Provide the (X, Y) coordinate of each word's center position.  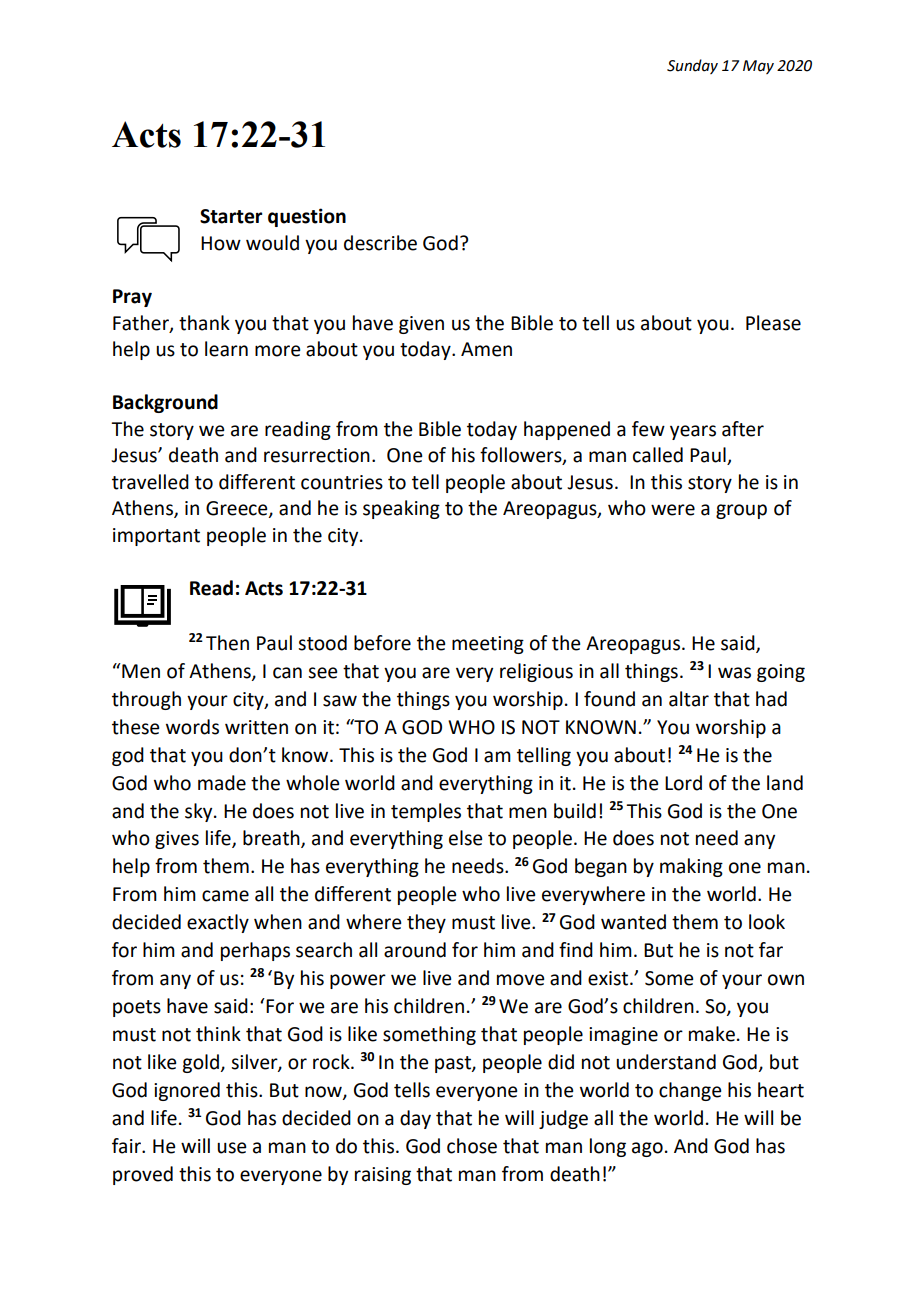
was (734, 673)
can (287, 673)
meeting (488, 645)
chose (472, 1146)
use (231, 1148)
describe (380, 243)
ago (647, 1149)
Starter (231, 216)
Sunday (692, 66)
